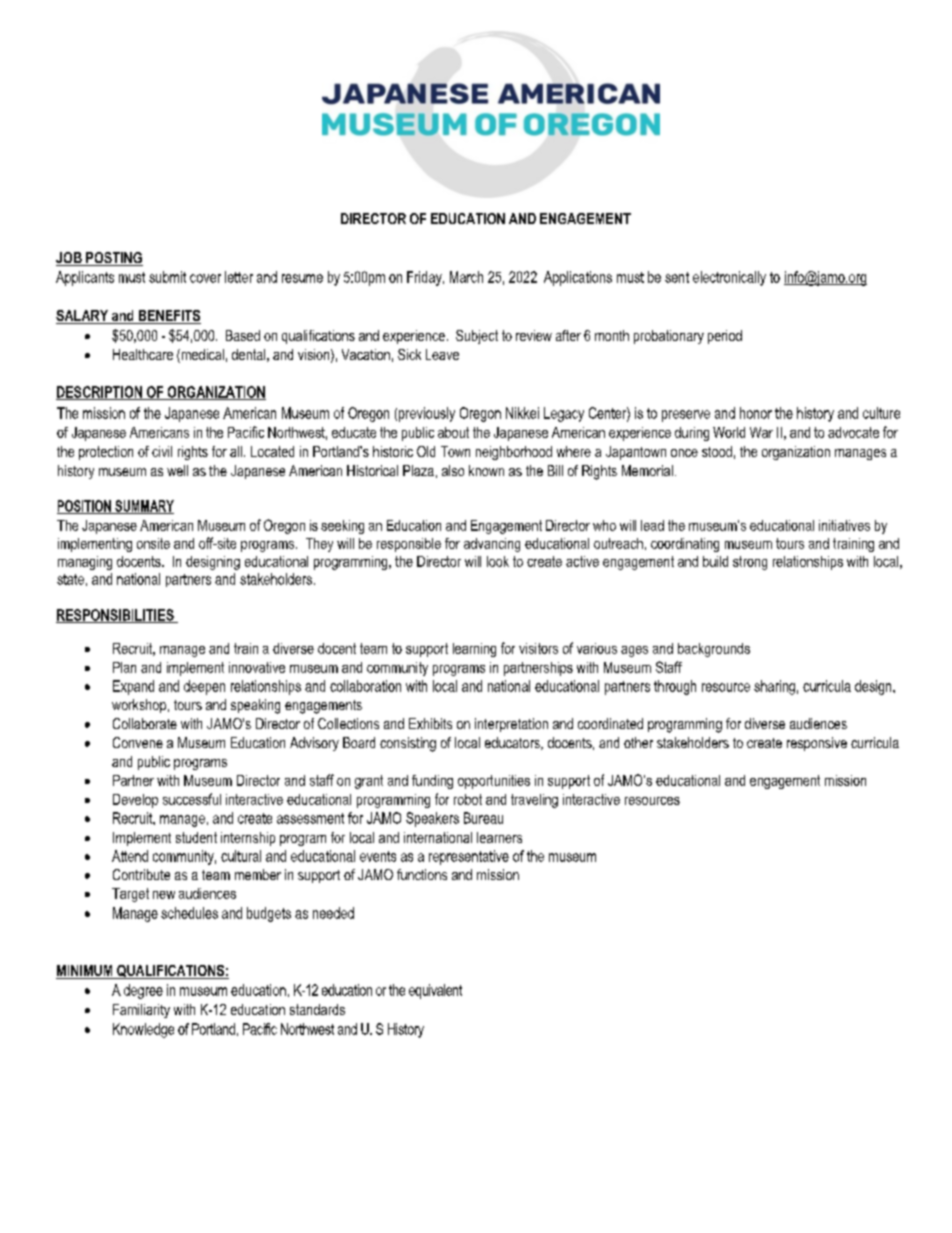 The image size is (952, 1233). Describe the element at coordinates (435, 991) in the screenshot. I see `equivalent` at that location.
